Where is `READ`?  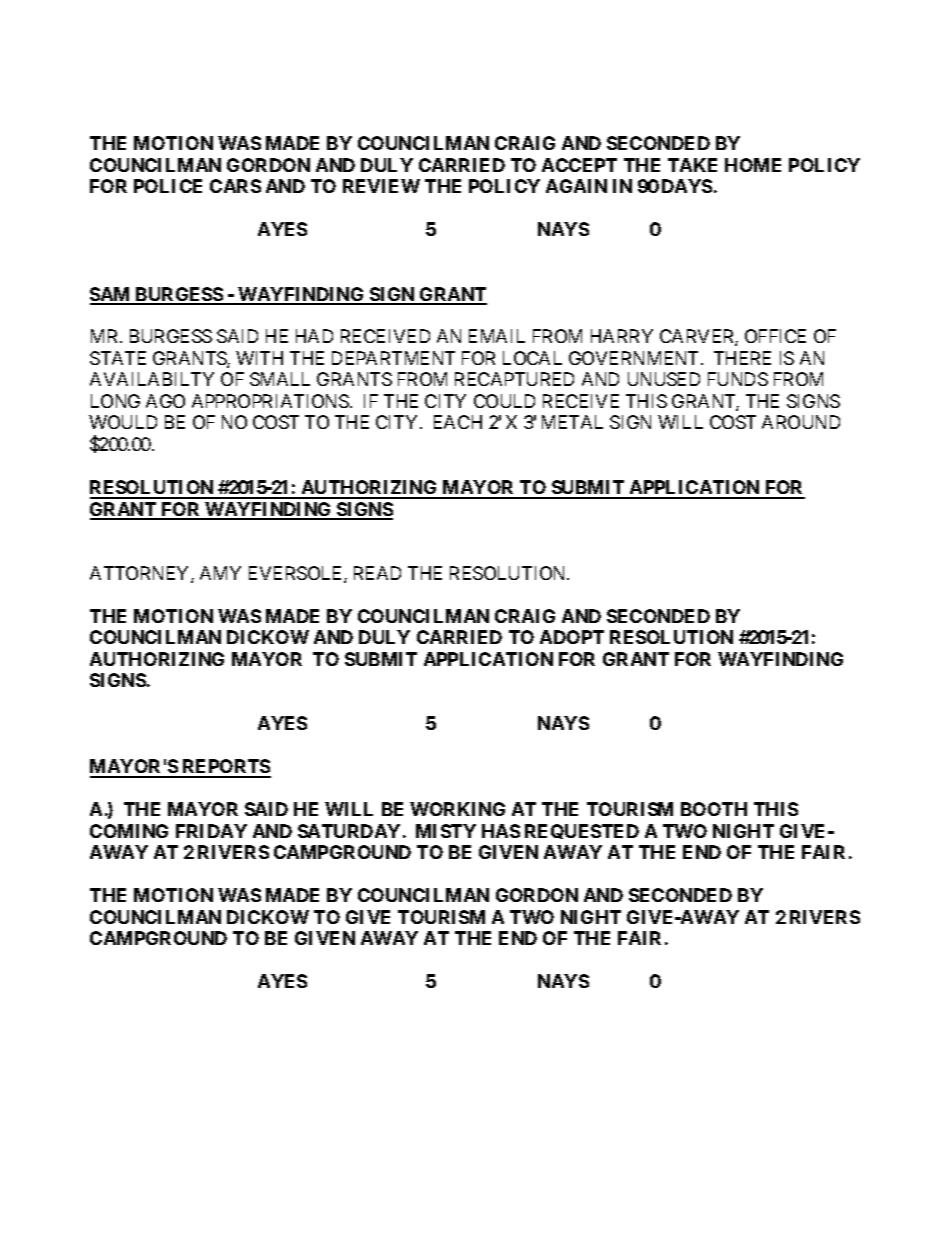 READ is located at coordinates (377, 573).
